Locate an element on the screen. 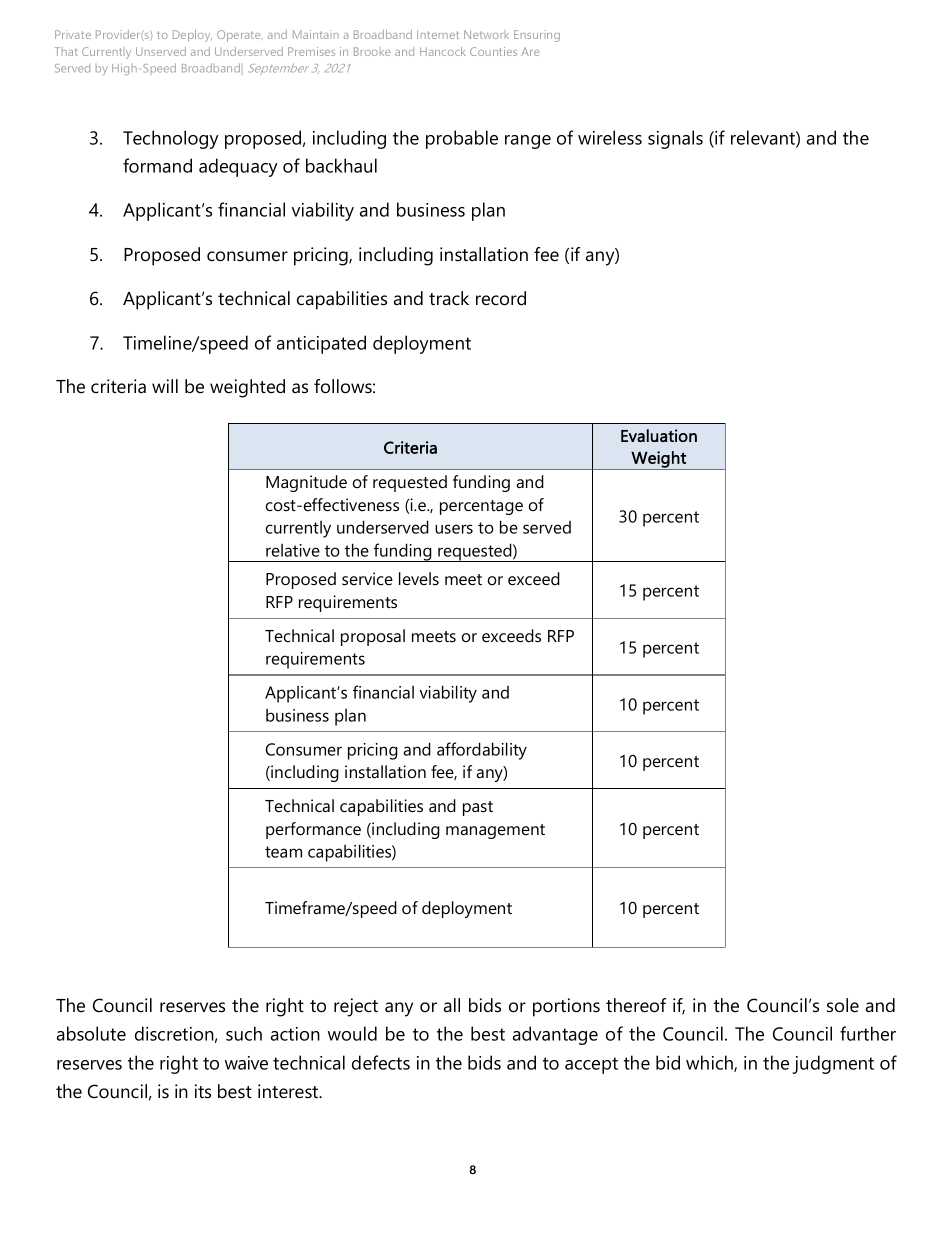 The height and width of the screenshot is (1233, 952). its is located at coordinates (203, 1091).
